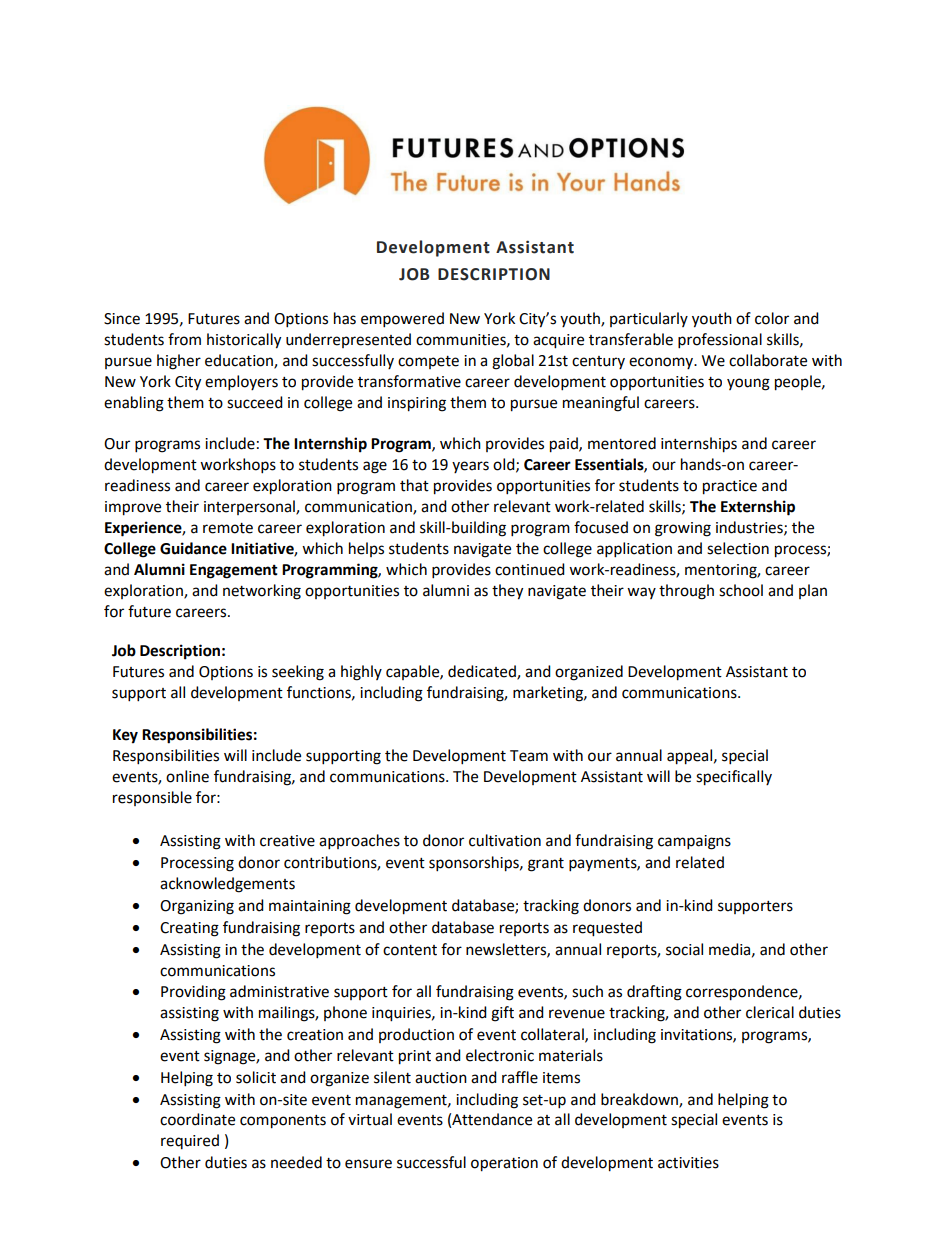  What do you see at coordinates (187, 776) in the screenshot?
I see `online` at bounding box center [187, 776].
